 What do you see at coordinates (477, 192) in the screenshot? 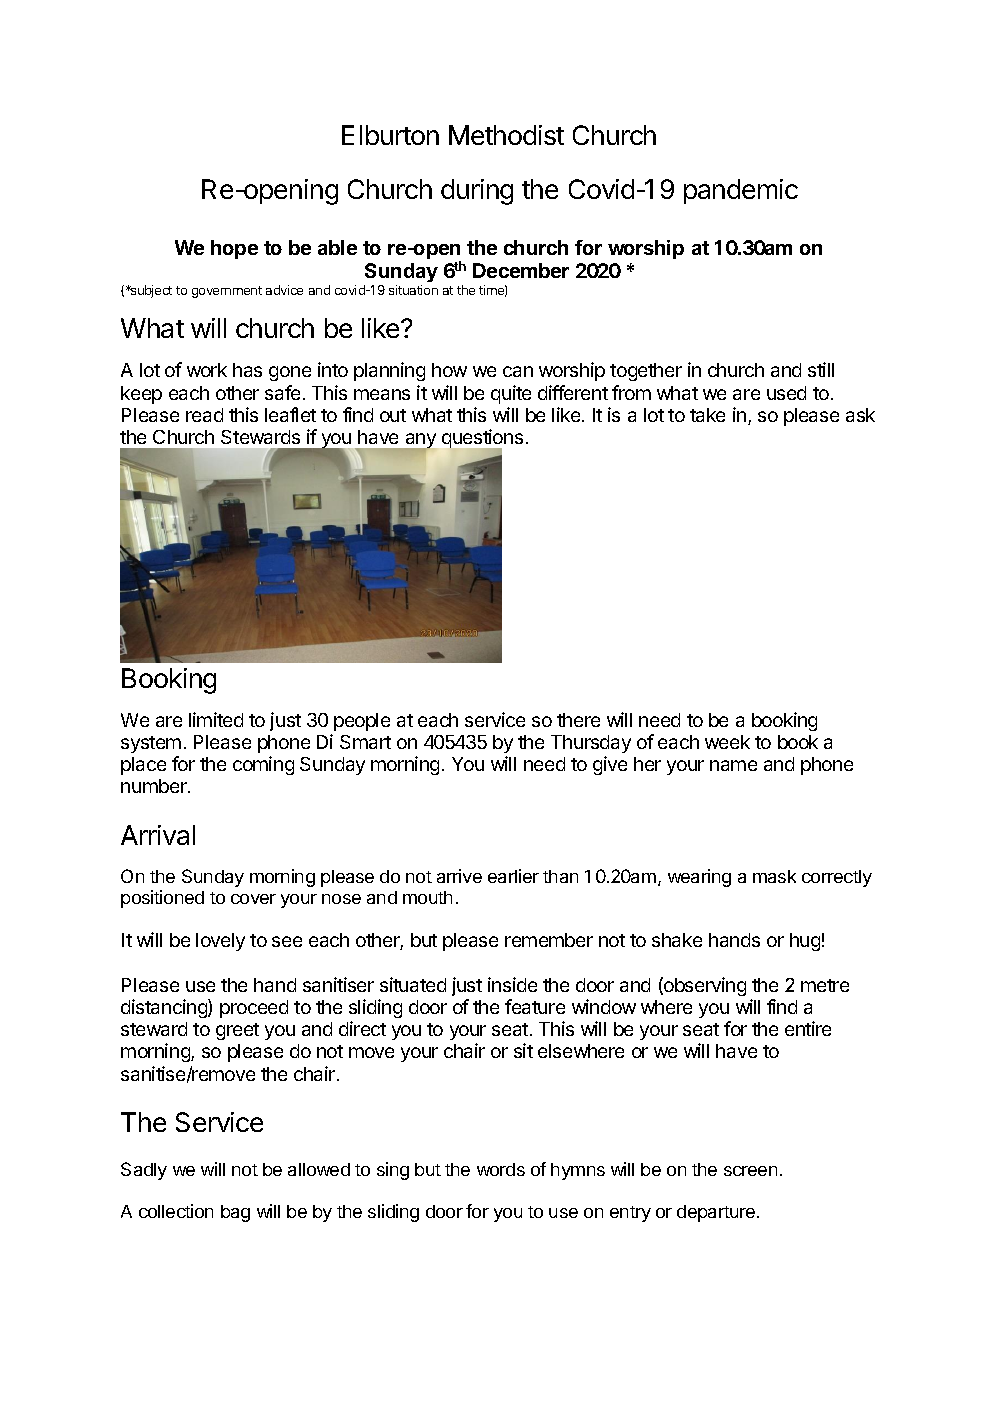
I see `during` at bounding box center [477, 192].
